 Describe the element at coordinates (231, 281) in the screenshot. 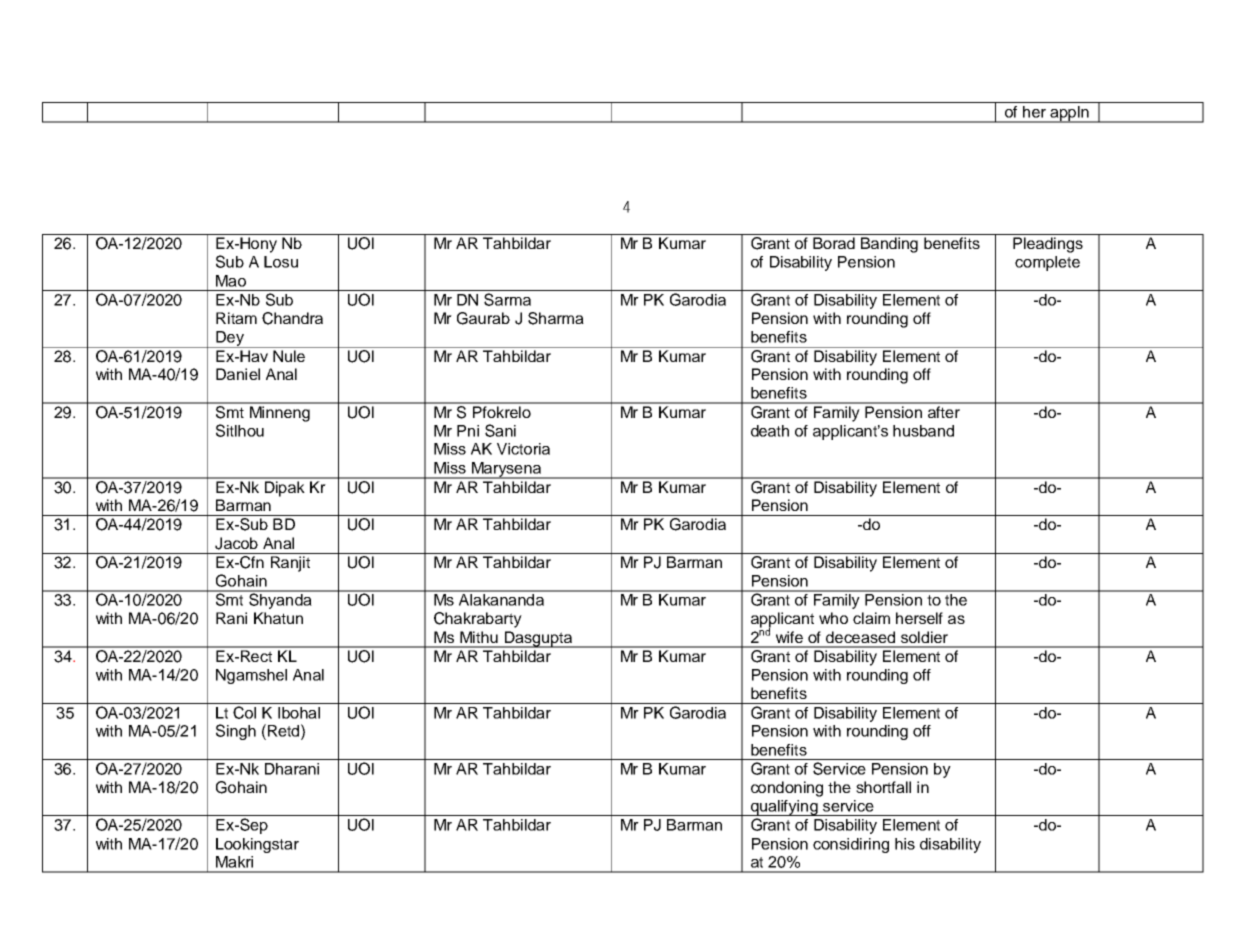

I see `Mao` at that location.
